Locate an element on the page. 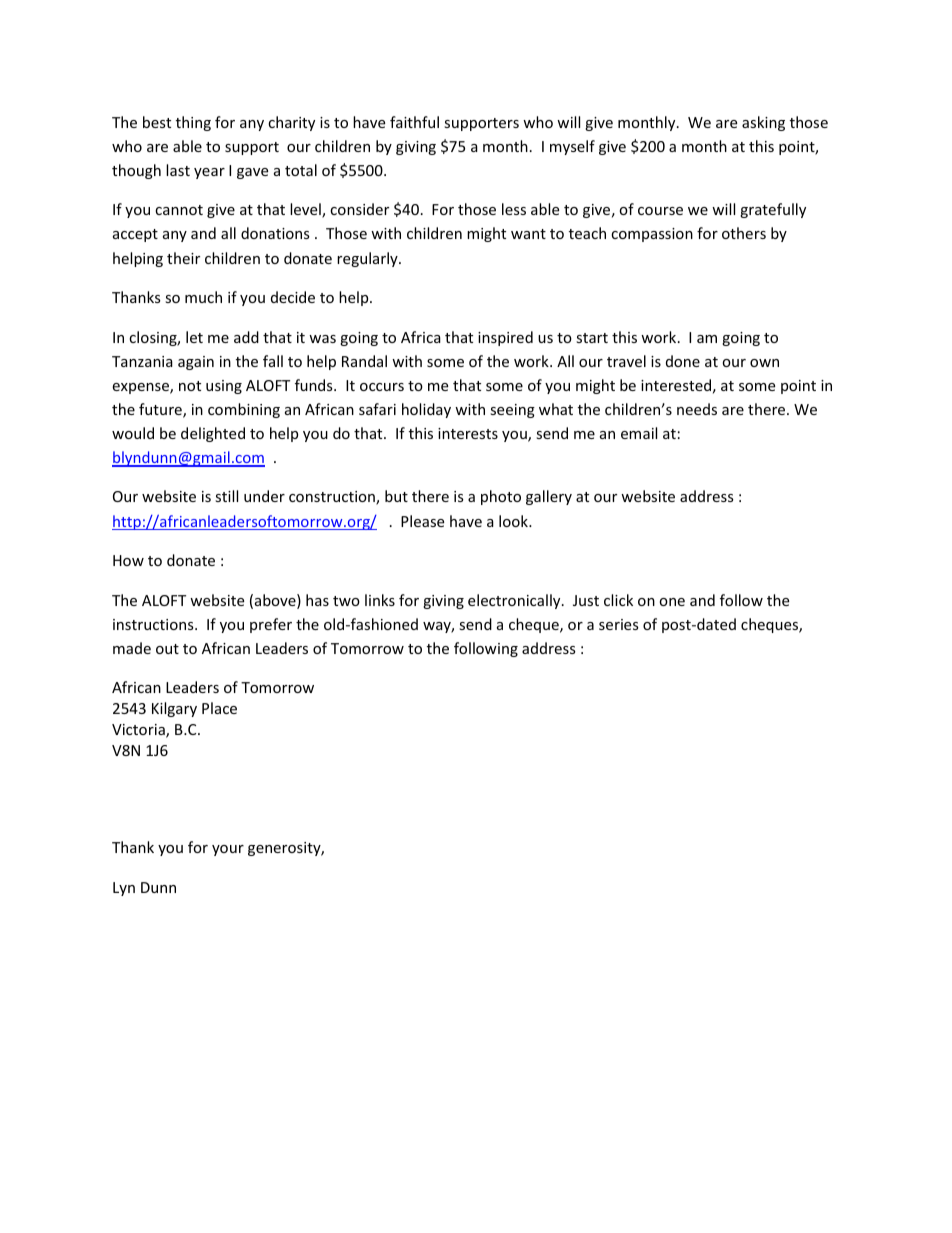 This image has height=1233, width=952. your is located at coordinates (228, 850).
